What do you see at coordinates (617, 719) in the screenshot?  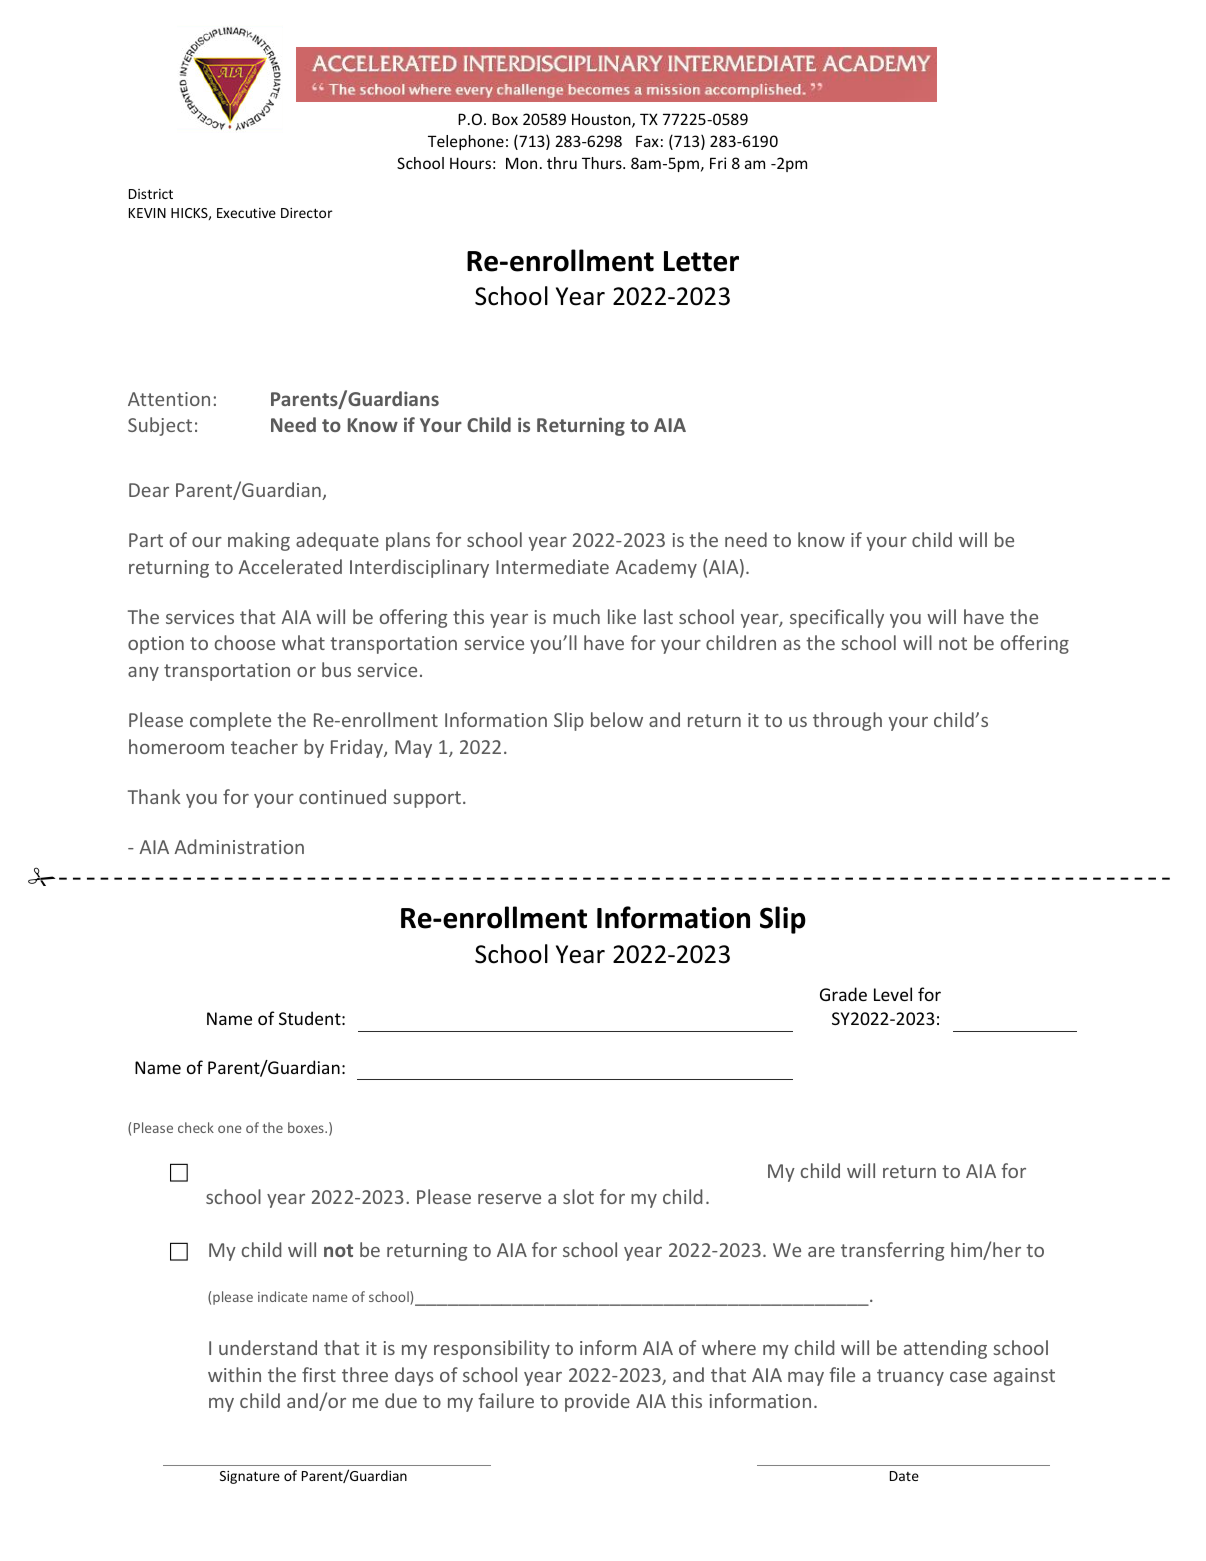 I see `below` at bounding box center [617, 719].
